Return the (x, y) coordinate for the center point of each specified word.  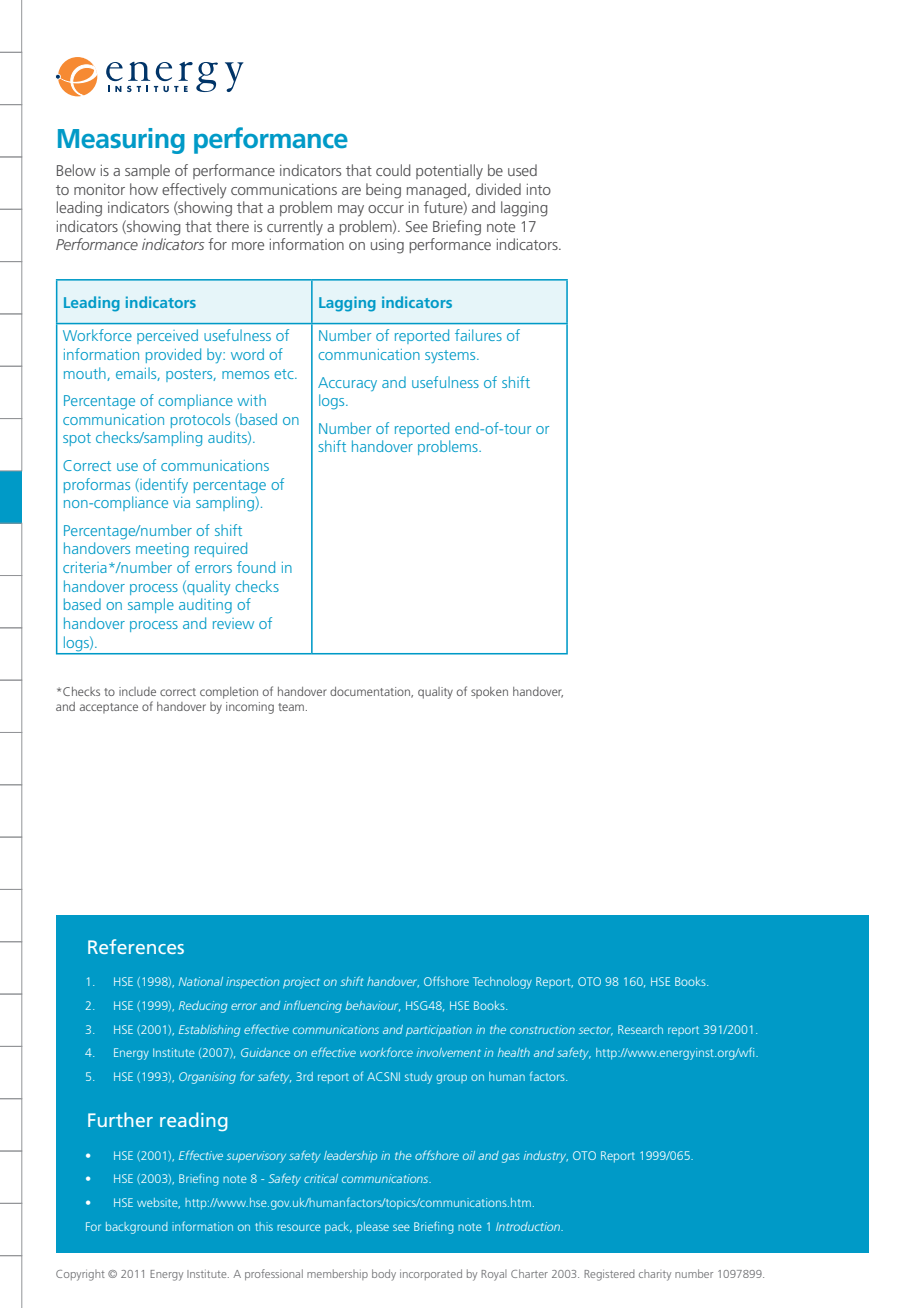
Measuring (121, 141)
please (373, 1228)
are (351, 191)
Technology (502, 983)
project (301, 983)
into (539, 189)
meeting (162, 550)
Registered (609, 1275)
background (137, 1228)
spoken (489, 693)
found (256, 567)
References (136, 946)
